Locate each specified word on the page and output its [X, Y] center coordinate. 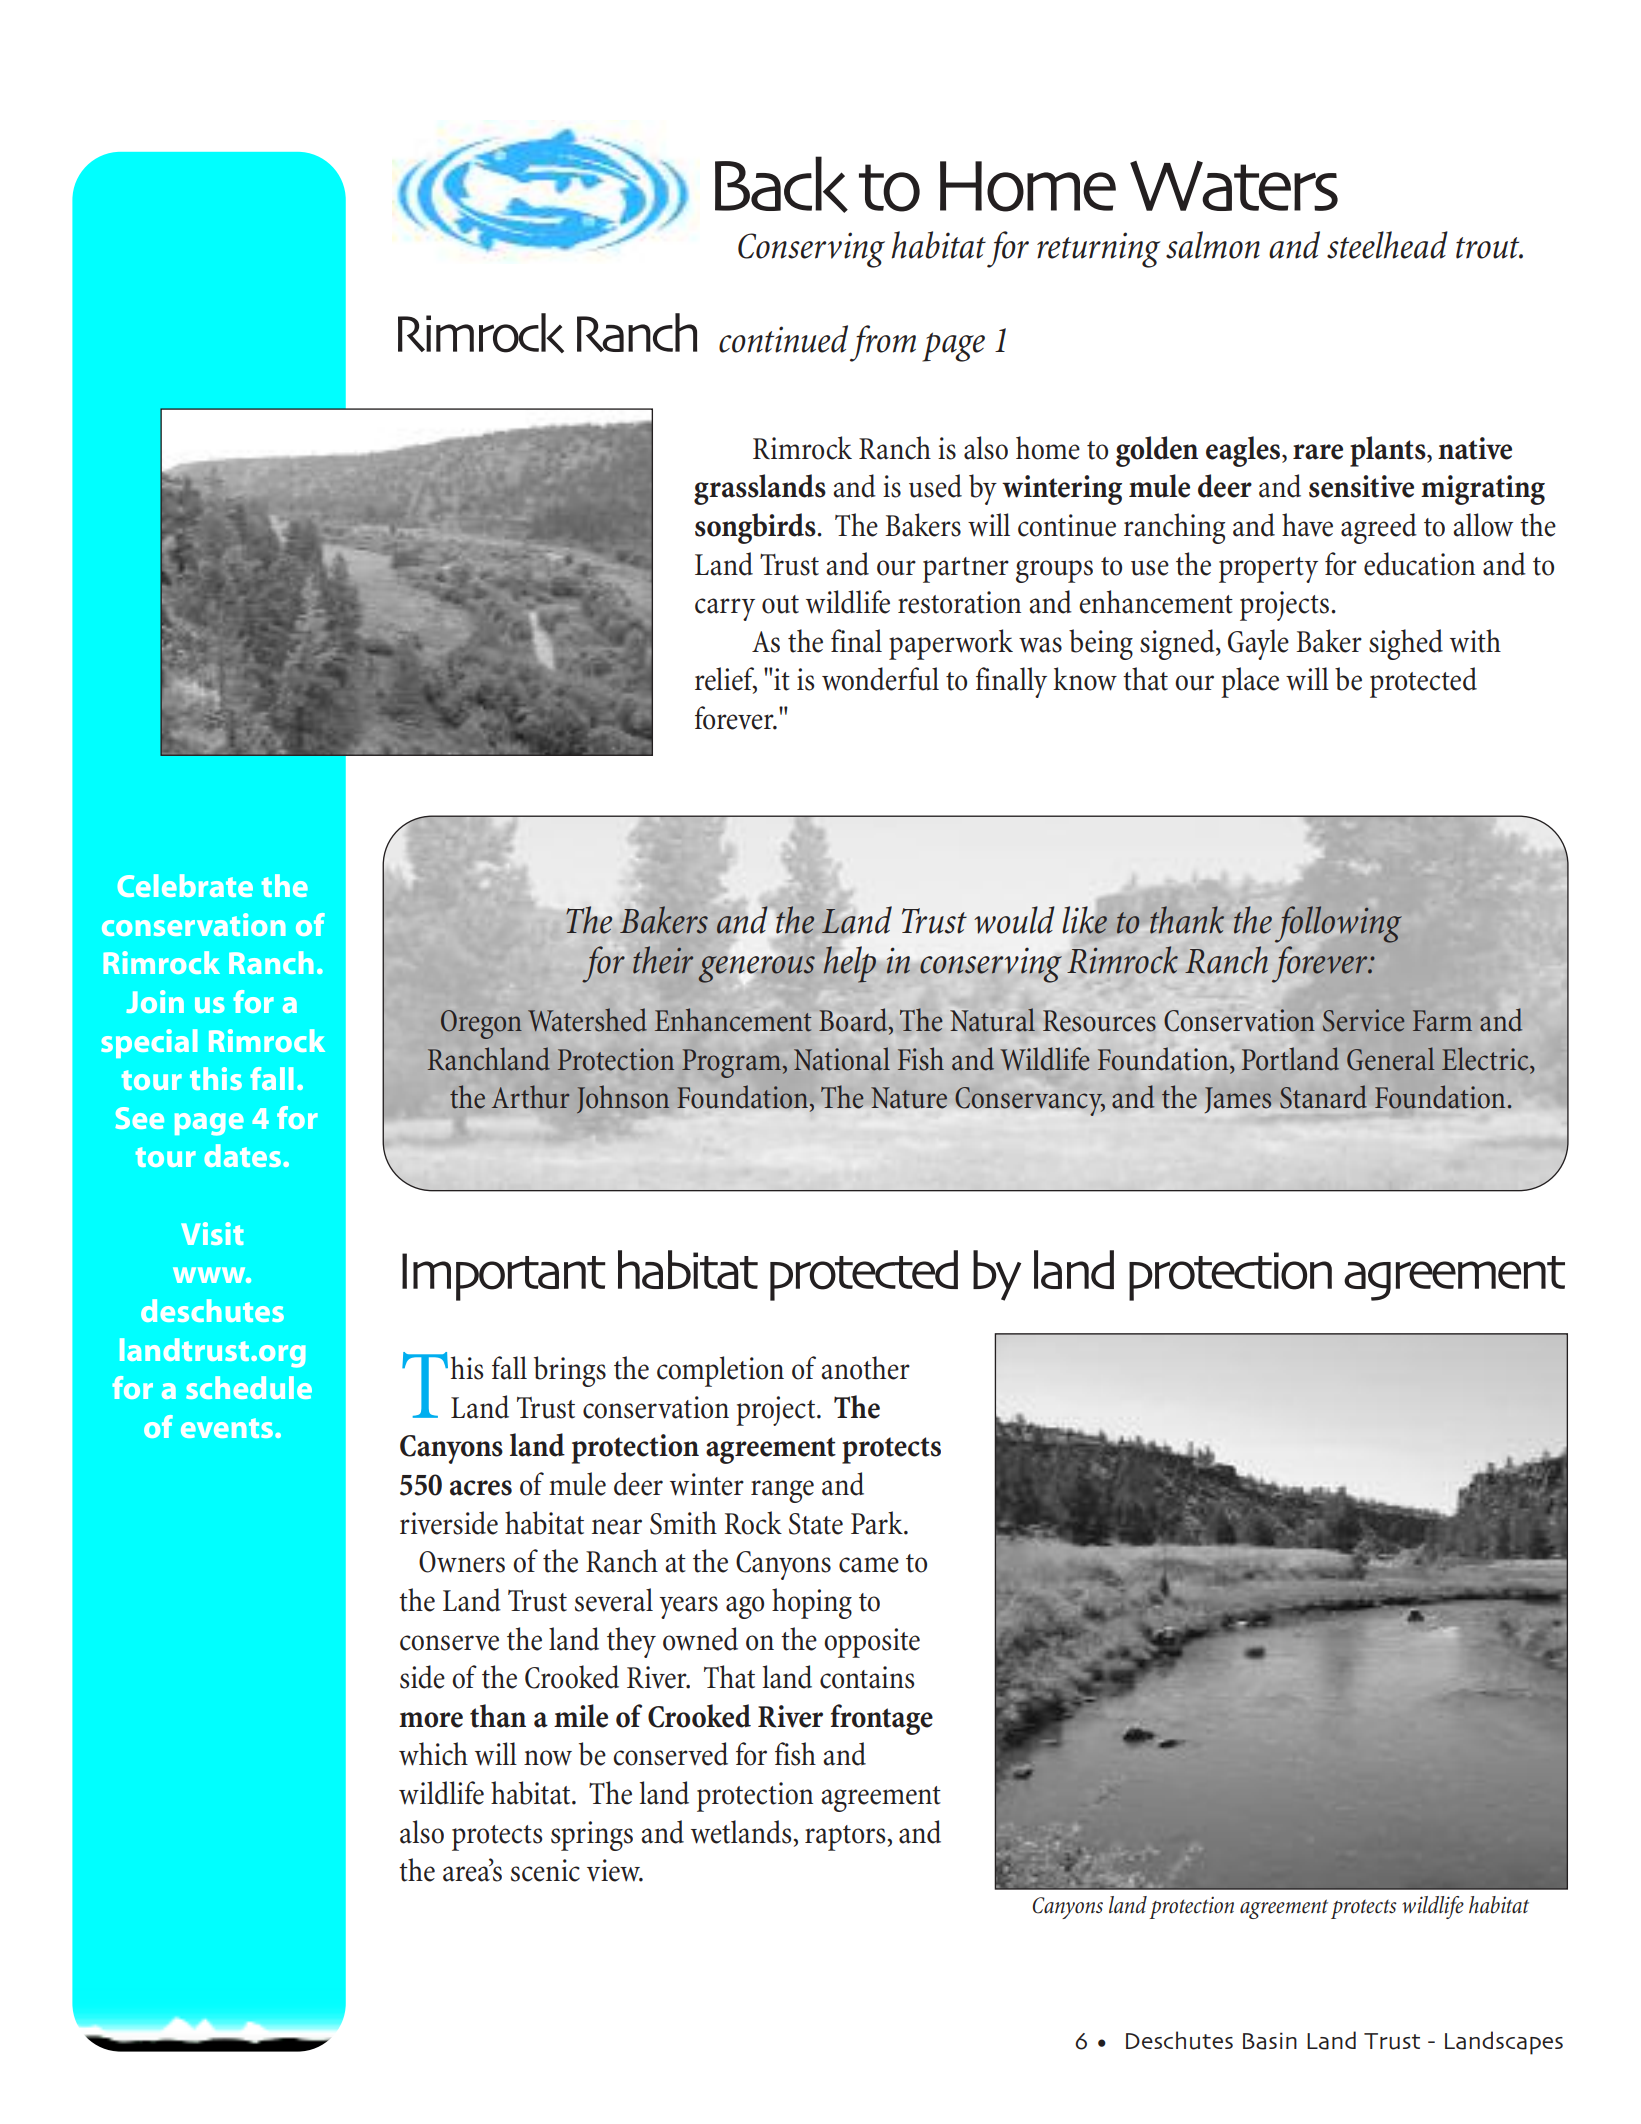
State [816, 1524]
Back [781, 184]
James [1238, 1100]
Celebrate [185, 885]
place [1250, 682]
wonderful [880, 679]
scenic [545, 1870]
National [842, 1059]
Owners [462, 1562]
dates [242, 1155]
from [883, 343]
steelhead [1387, 245]
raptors [845, 1838]
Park [878, 1523]
